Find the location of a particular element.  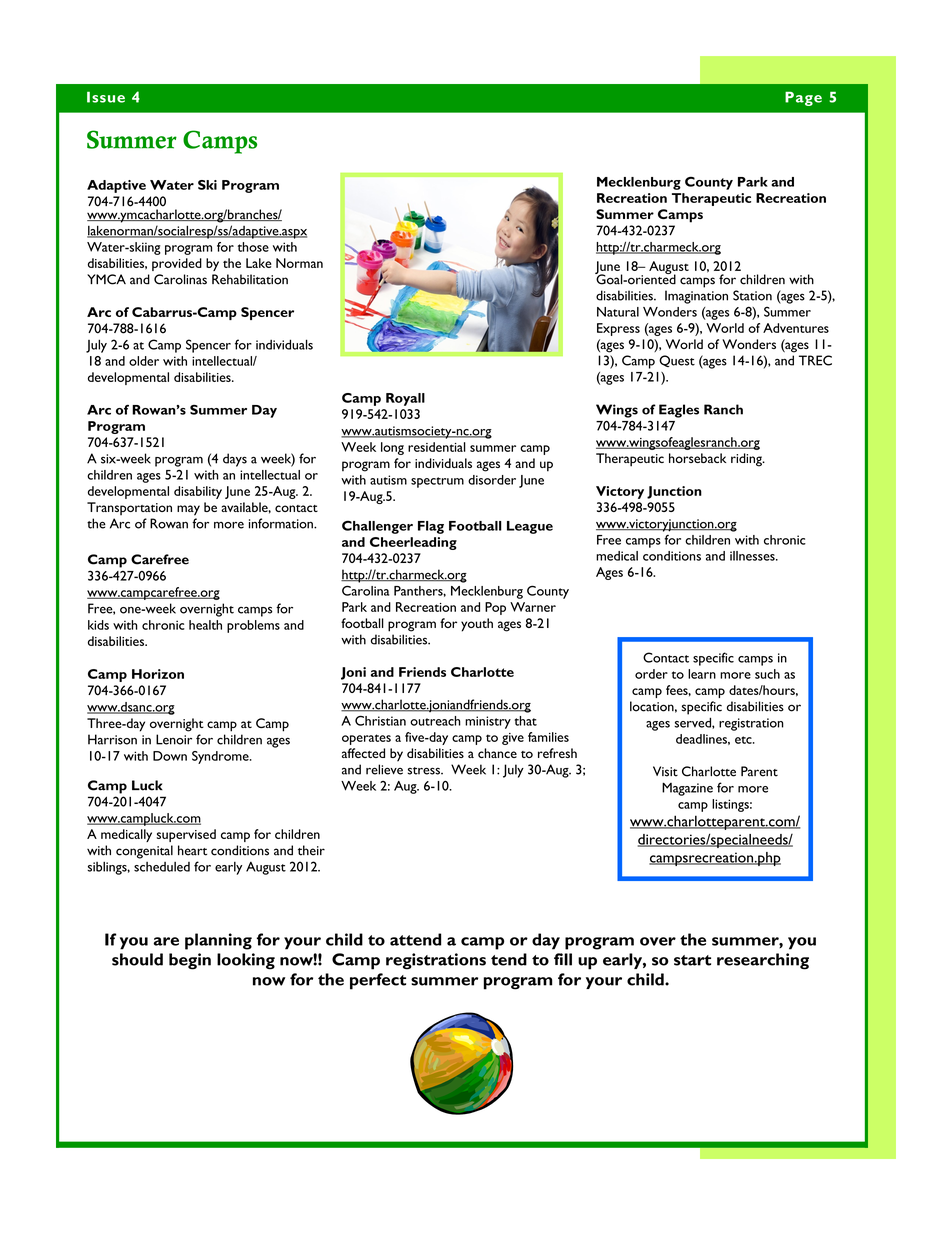

Page is located at coordinates (803, 98).
